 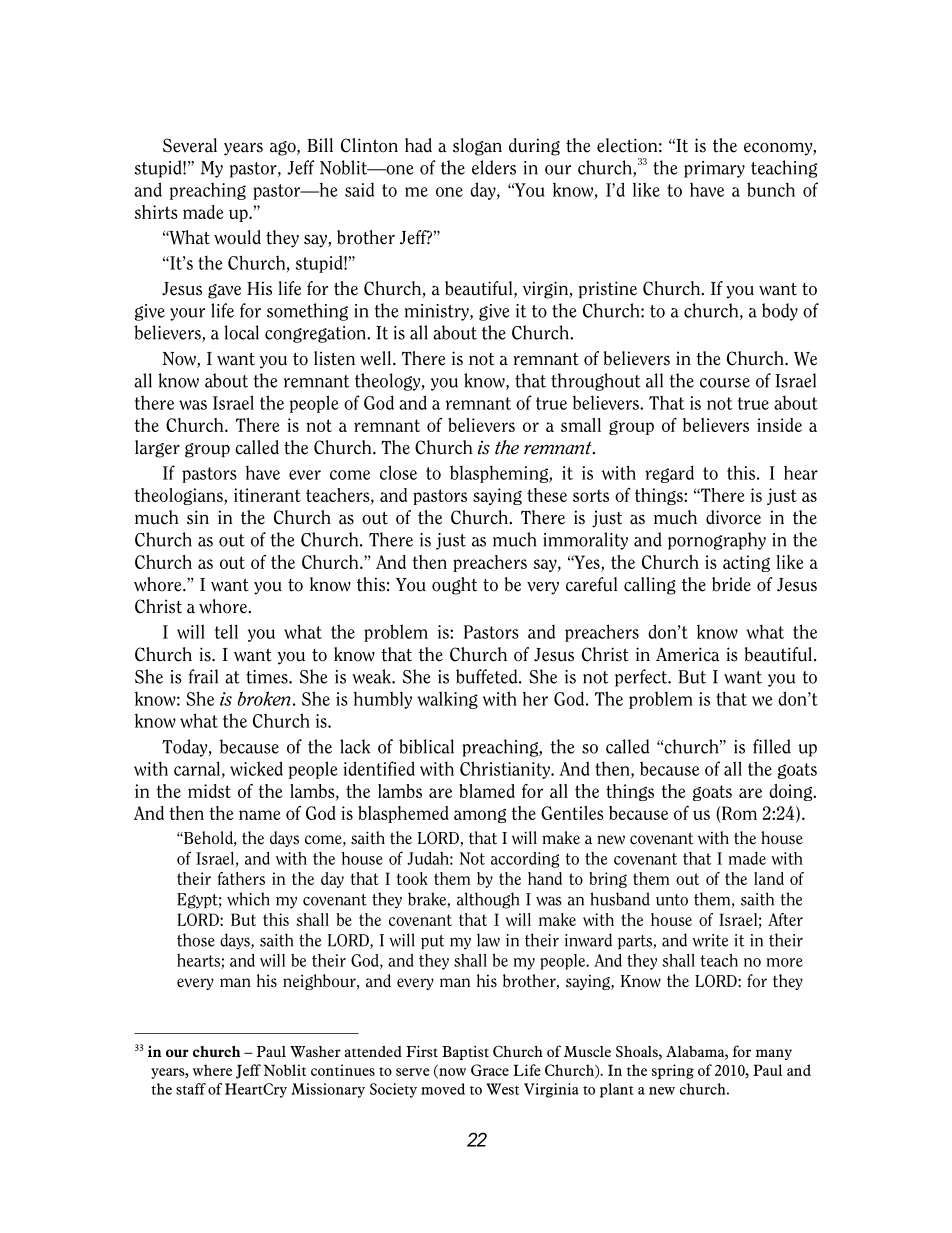 I want to click on bride, so click(x=731, y=584).
